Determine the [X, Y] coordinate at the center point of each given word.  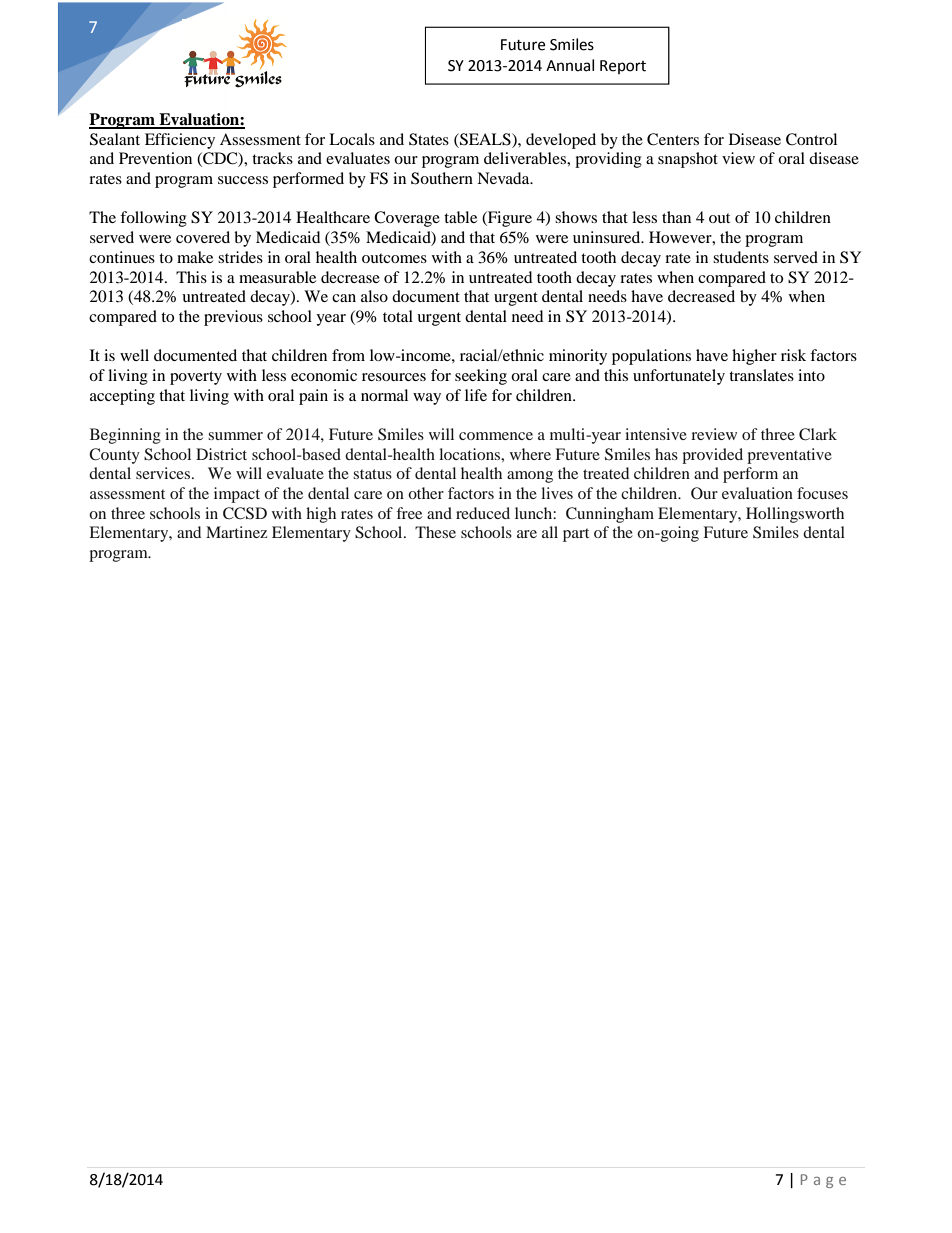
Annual [570, 65]
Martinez [236, 532]
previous [233, 318]
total [398, 316]
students [741, 257]
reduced [483, 513]
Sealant [115, 139]
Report [623, 67]
